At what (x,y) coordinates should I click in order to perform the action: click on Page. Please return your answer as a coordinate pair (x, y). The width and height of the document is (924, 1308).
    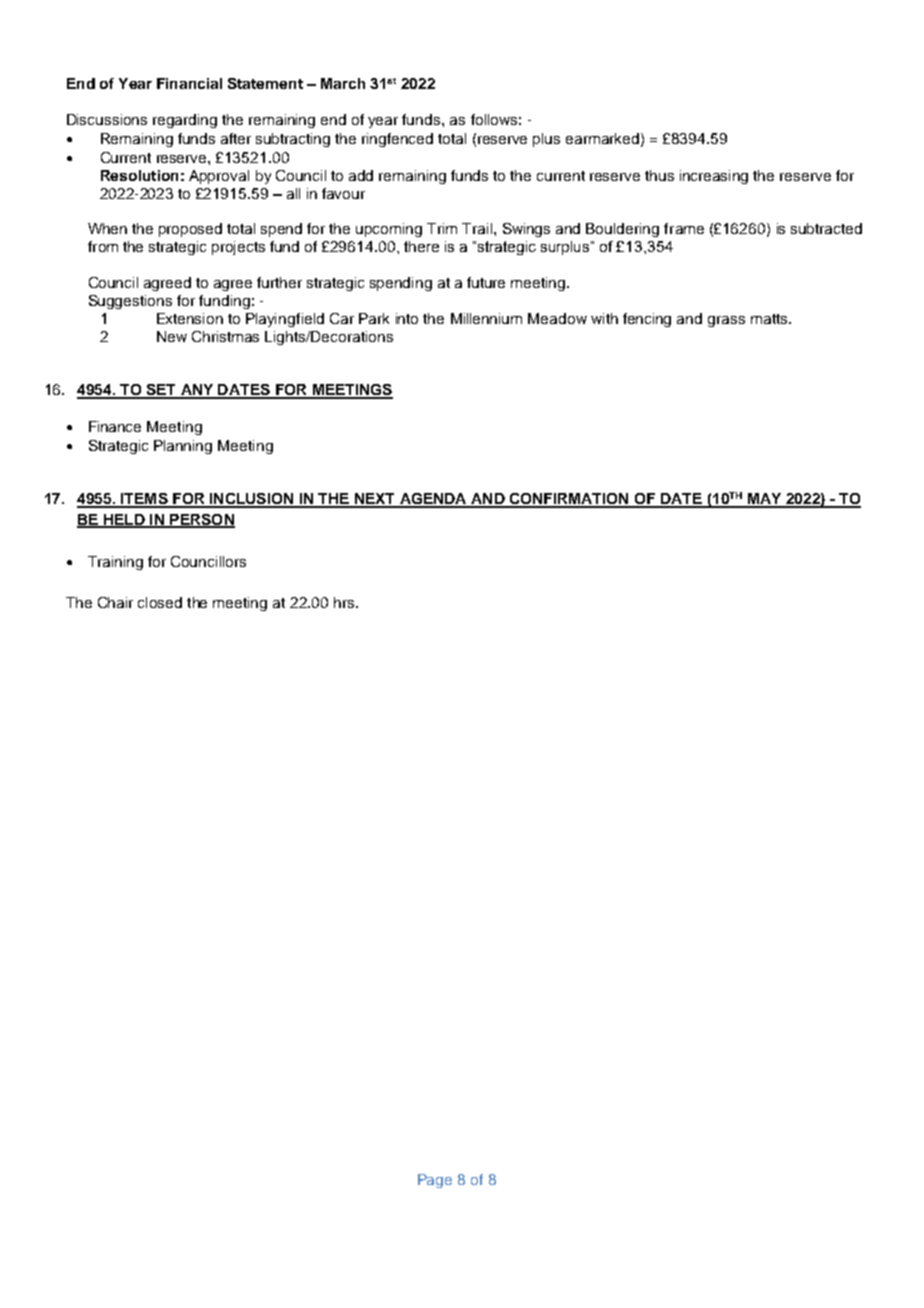
    Looking at the image, I should click on (435, 1181).
